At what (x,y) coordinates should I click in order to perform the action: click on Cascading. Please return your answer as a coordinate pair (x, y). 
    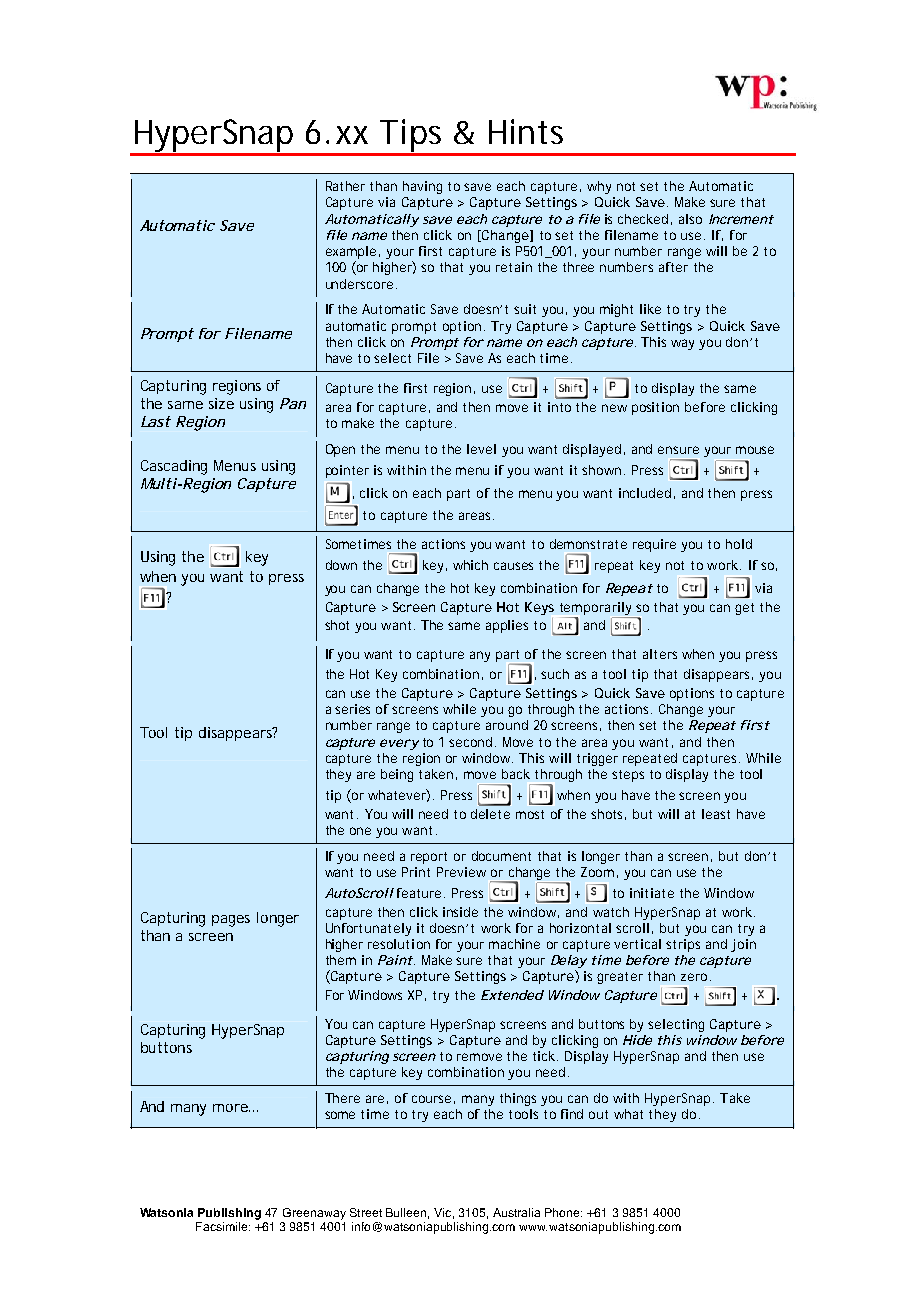
    Looking at the image, I should click on (174, 467).
